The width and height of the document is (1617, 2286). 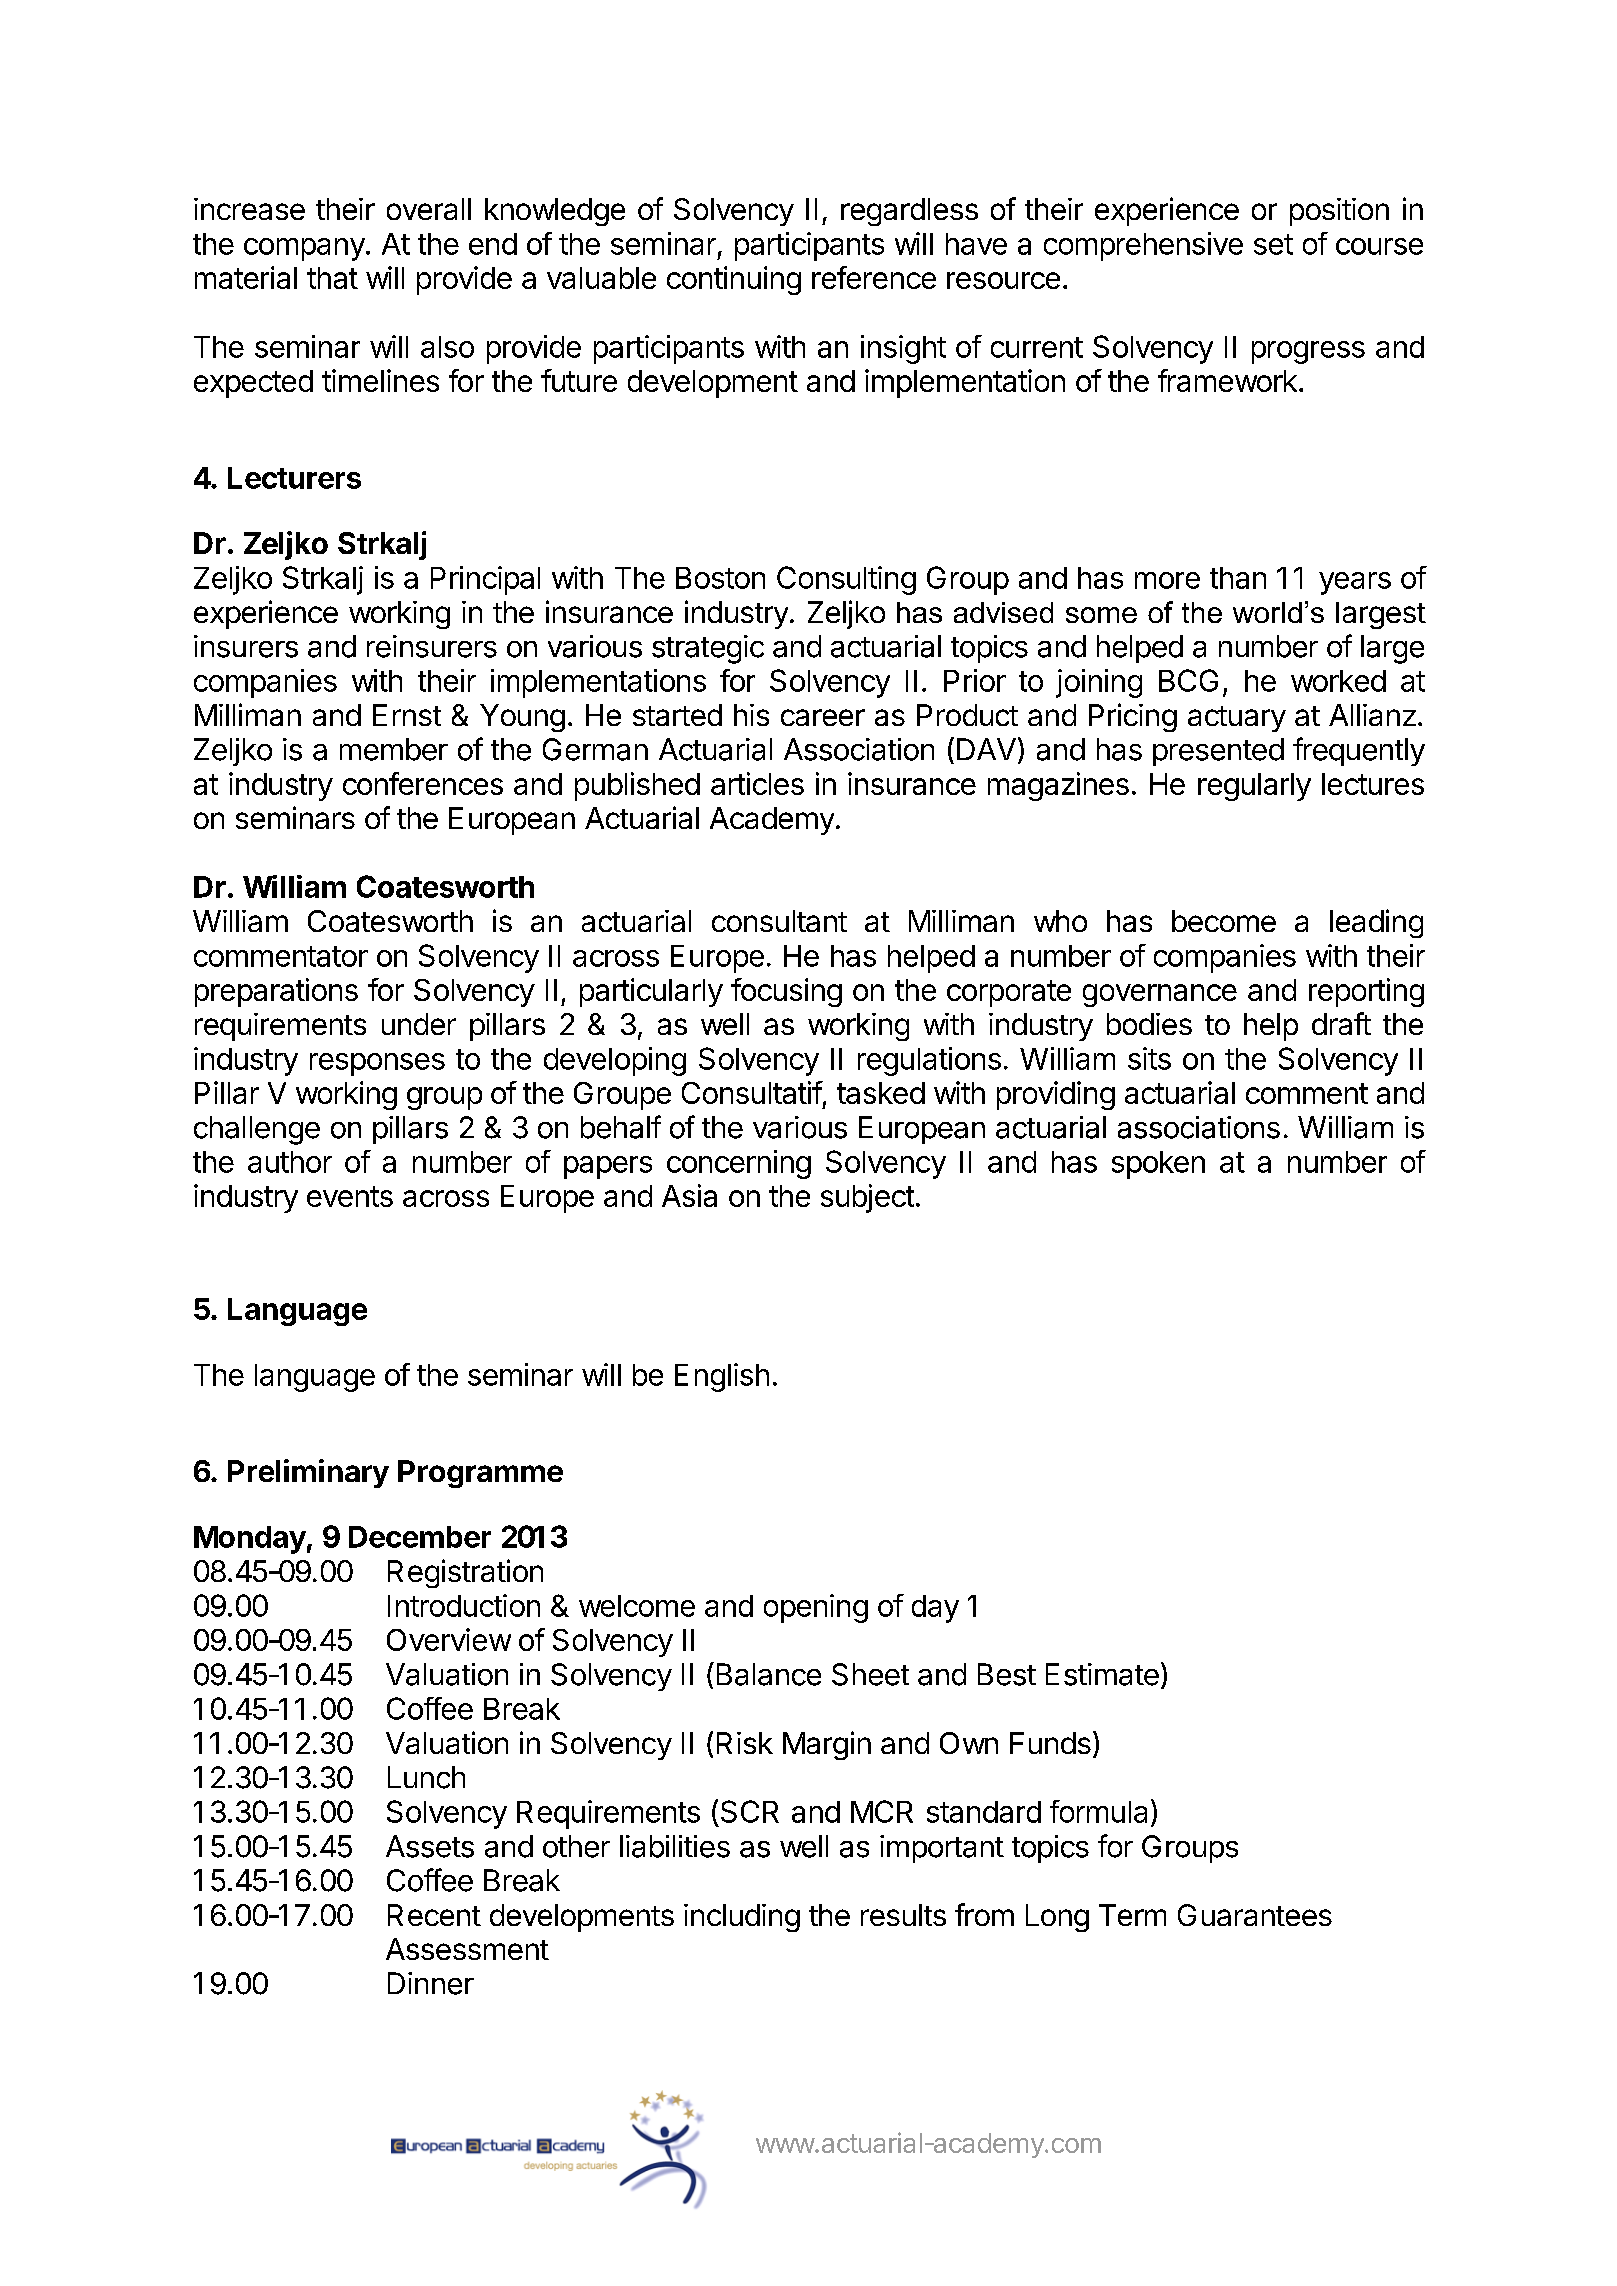 What do you see at coordinates (1158, 1165) in the document?
I see `spoken` at bounding box center [1158, 1165].
